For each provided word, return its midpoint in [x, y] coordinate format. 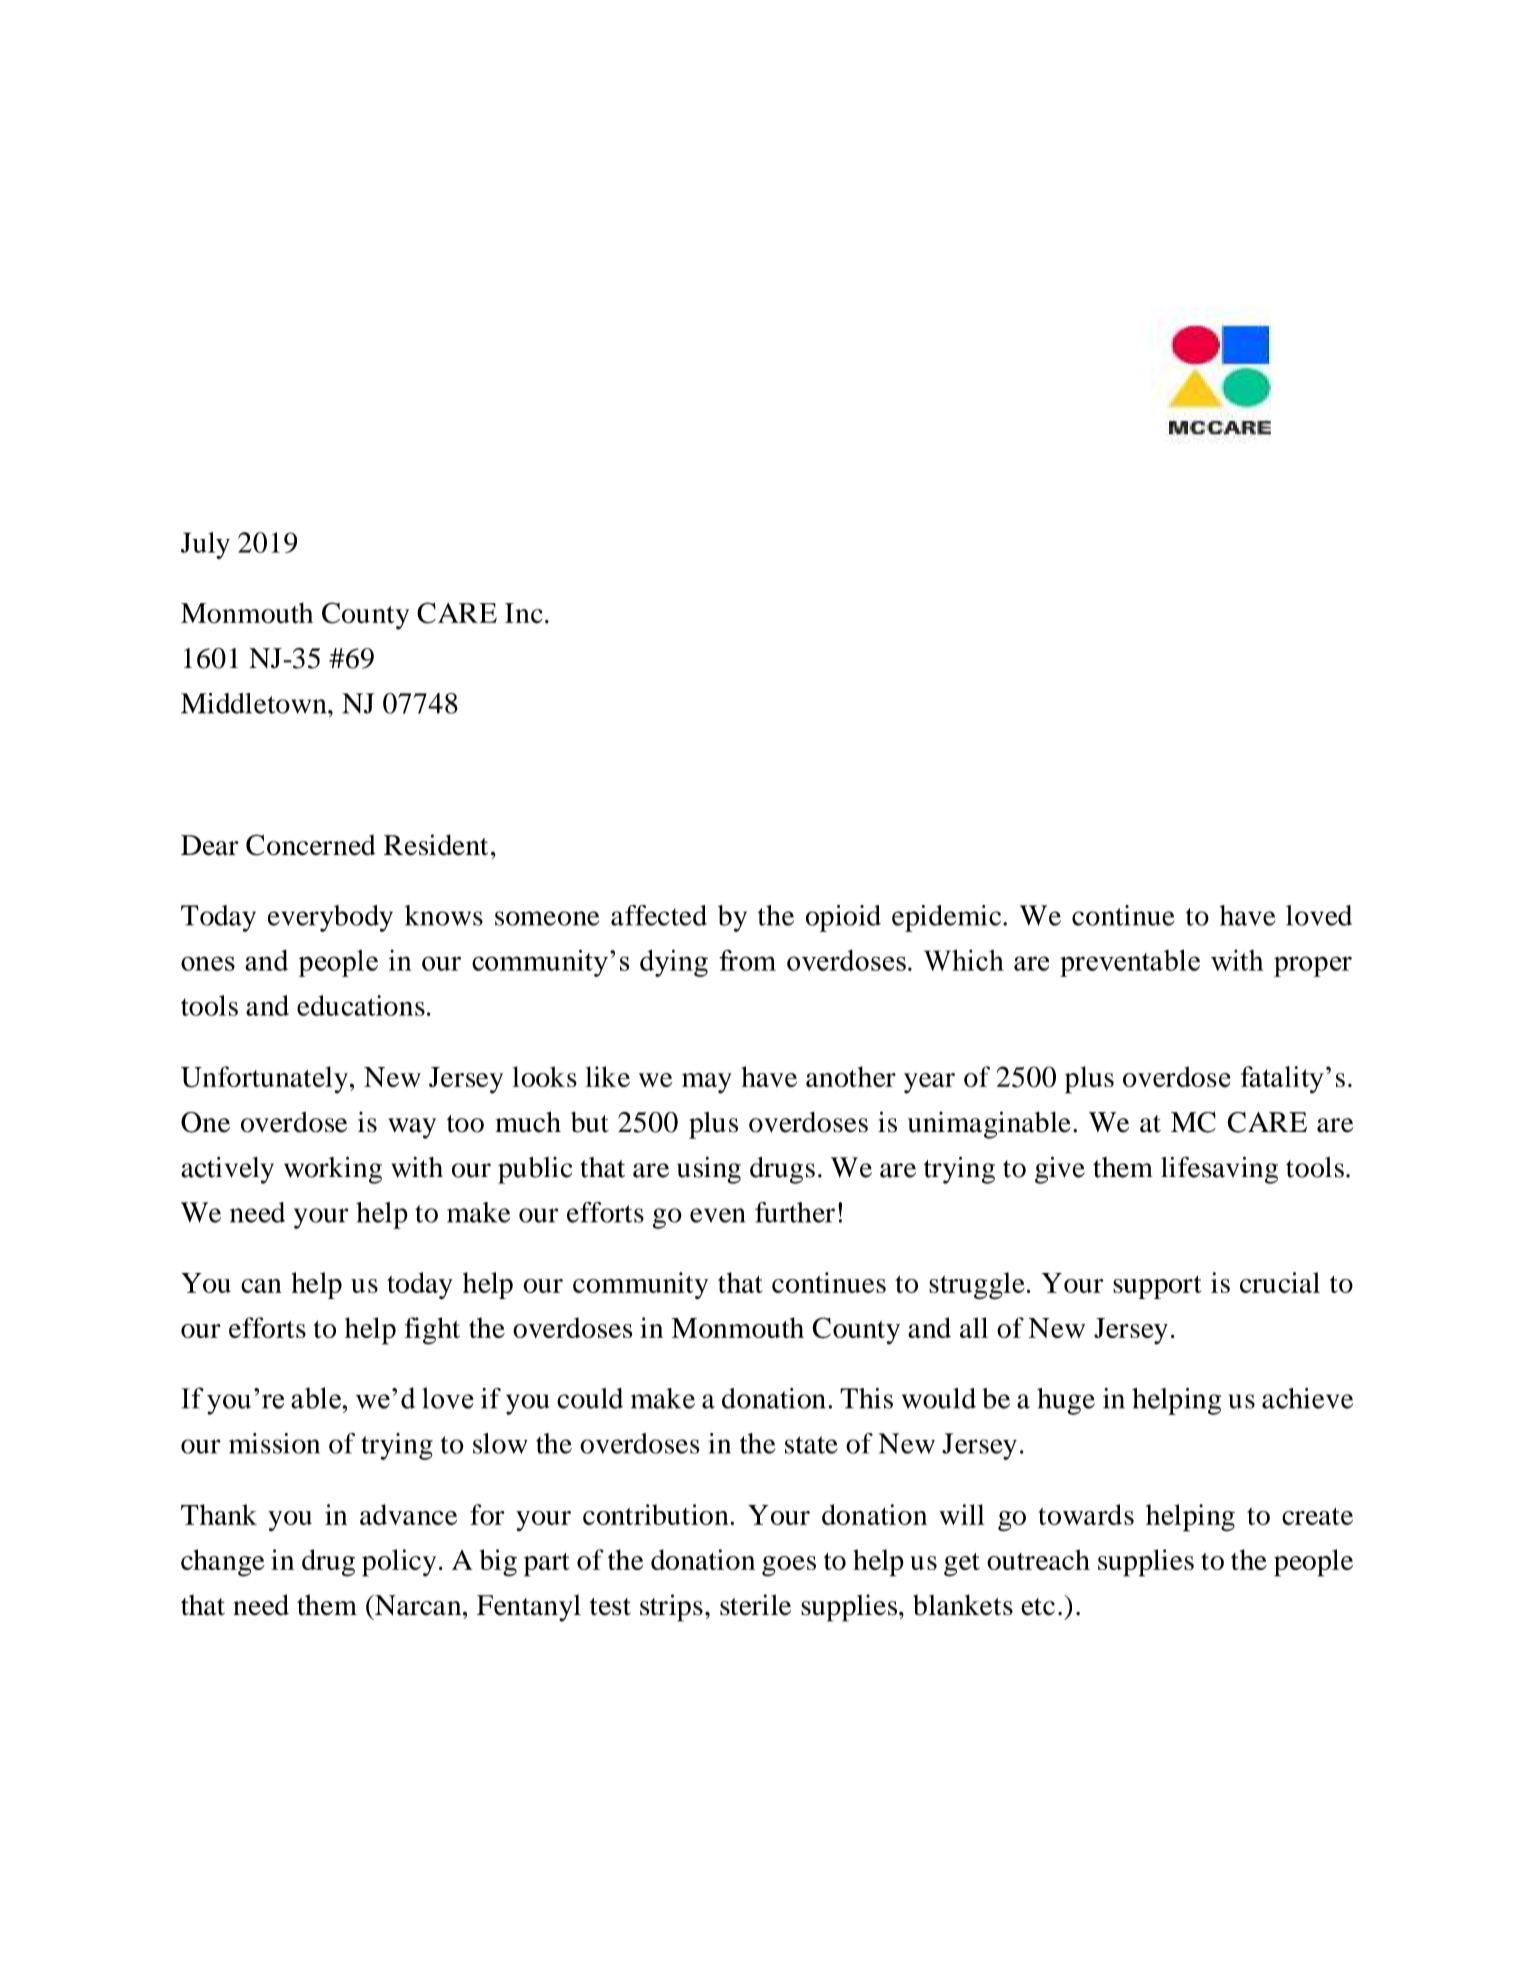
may [707, 1083]
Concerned [311, 845]
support [1157, 1287]
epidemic [948, 918]
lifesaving [1219, 1170]
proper [1313, 966]
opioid [843, 918]
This [866, 1398]
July [205, 545]
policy [399, 1563]
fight [432, 1331]
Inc [524, 613]
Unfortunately [264, 1080]
